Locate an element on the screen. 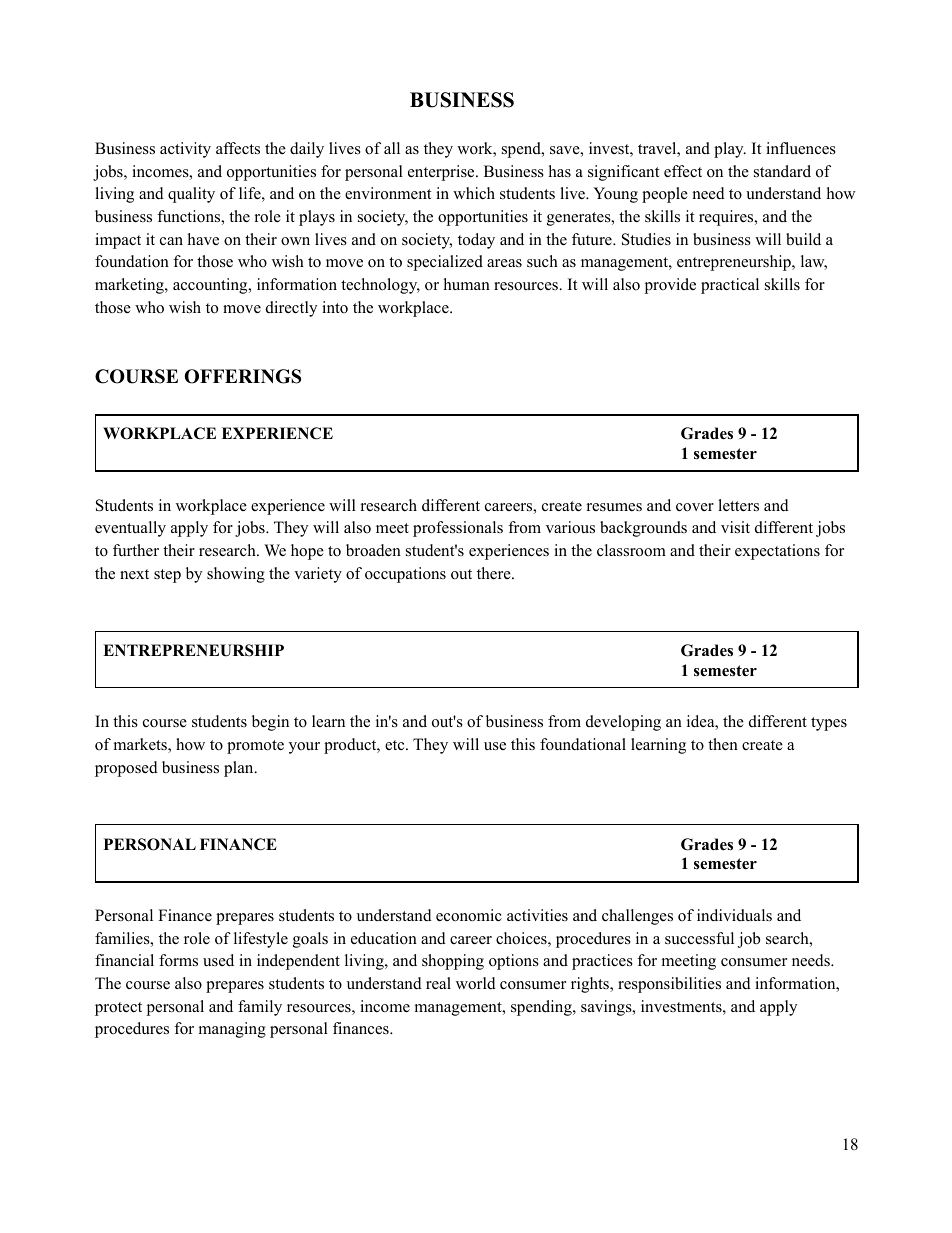  OFFERINGS is located at coordinates (243, 376).
